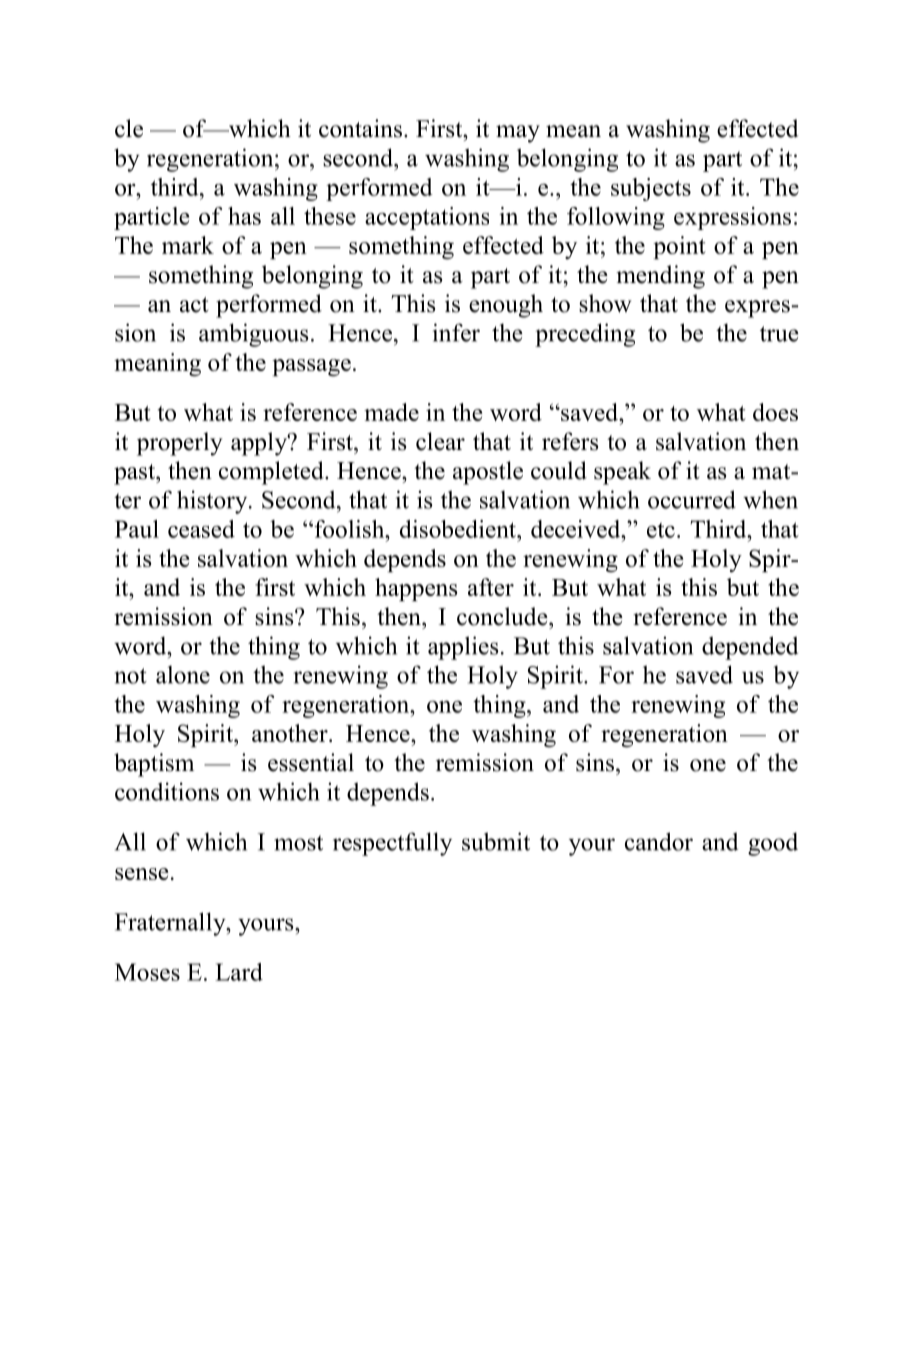 The width and height of the screenshot is (913, 1370). What do you see at coordinates (456, 332) in the screenshot?
I see `infer` at bounding box center [456, 332].
